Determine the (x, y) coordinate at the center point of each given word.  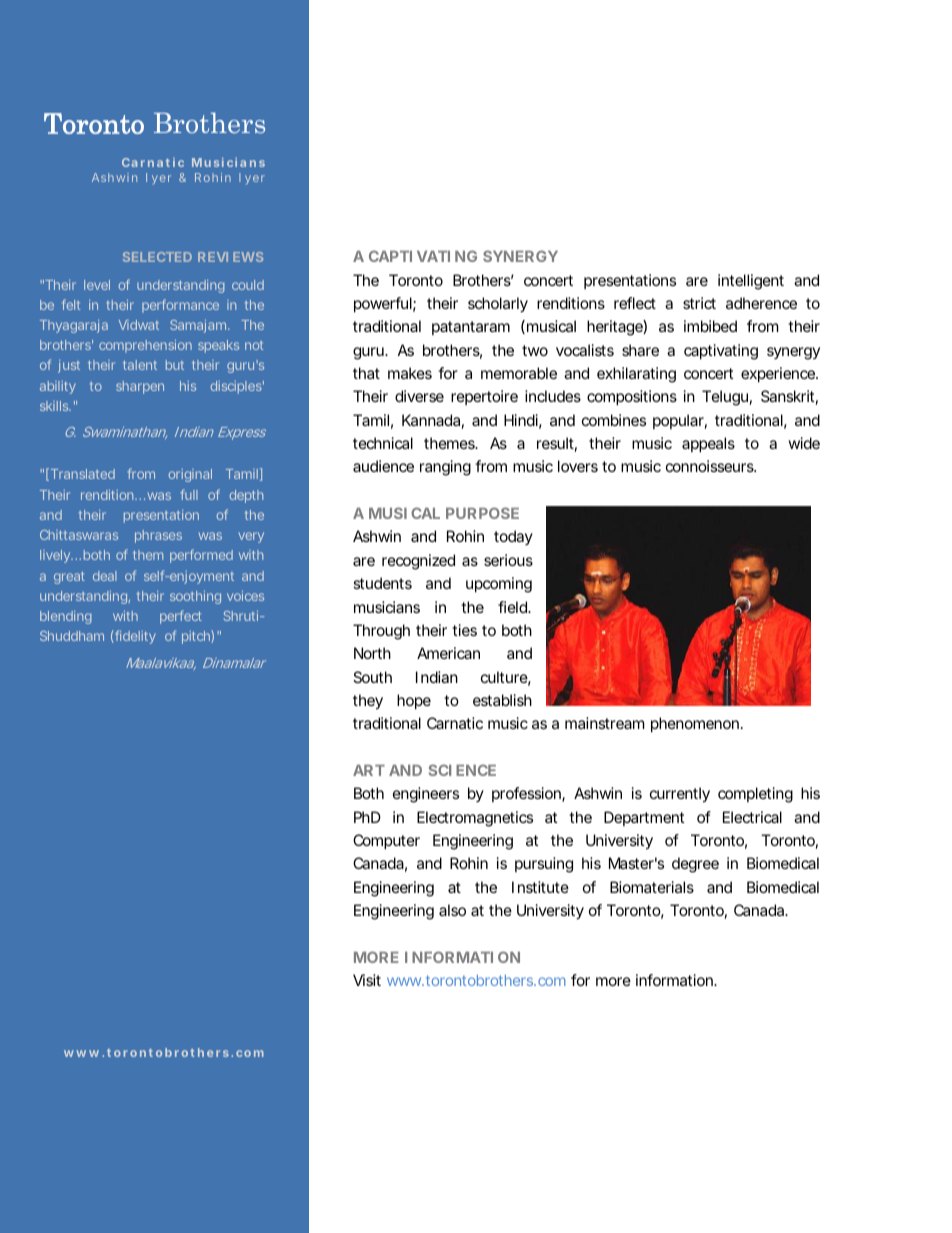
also (452, 910)
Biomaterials (652, 887)
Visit (367, 980)
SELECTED (157, 257)
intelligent (751, 282)
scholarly (498, 305)
